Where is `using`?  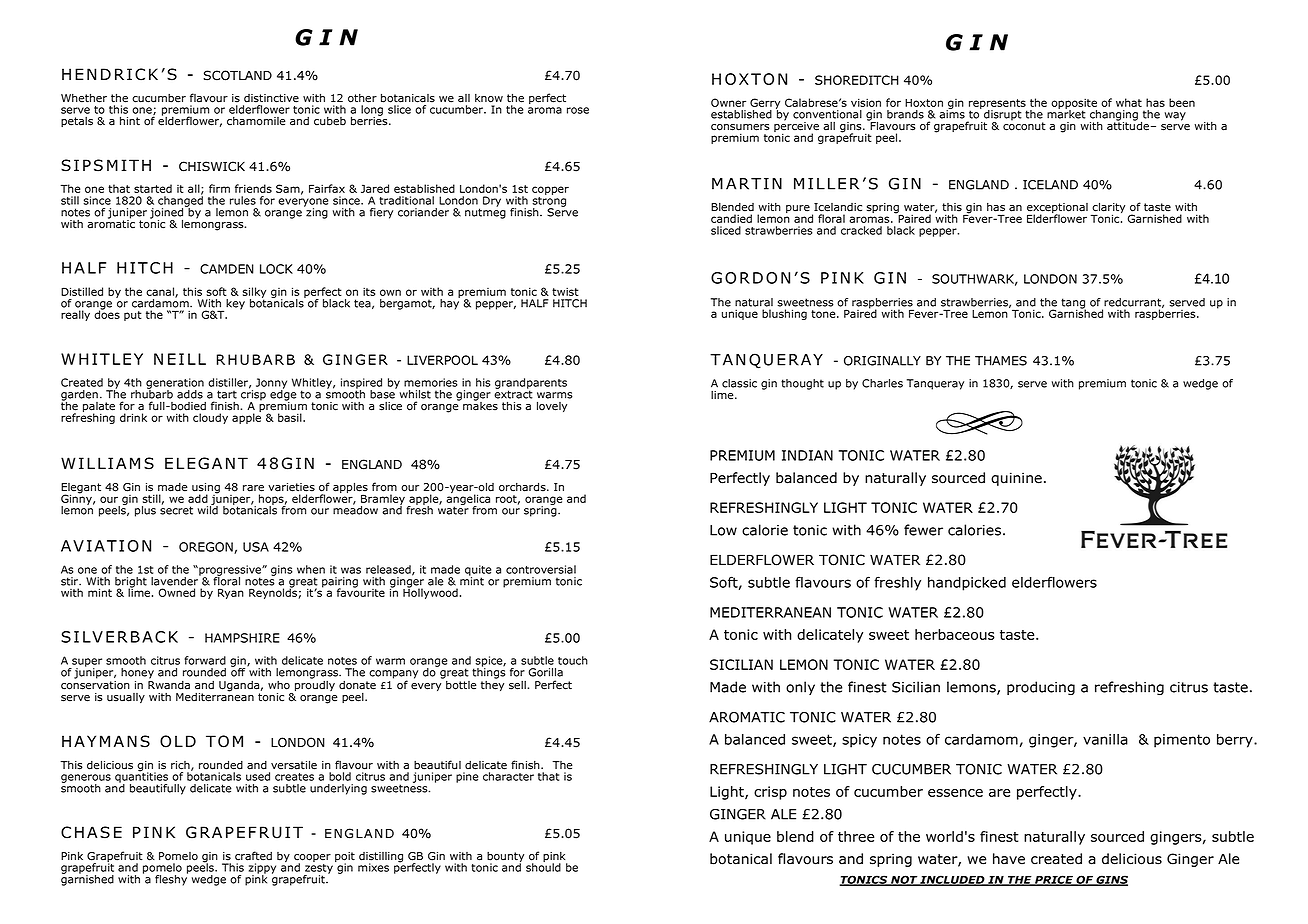 using is located at coordinates (206, 489).
